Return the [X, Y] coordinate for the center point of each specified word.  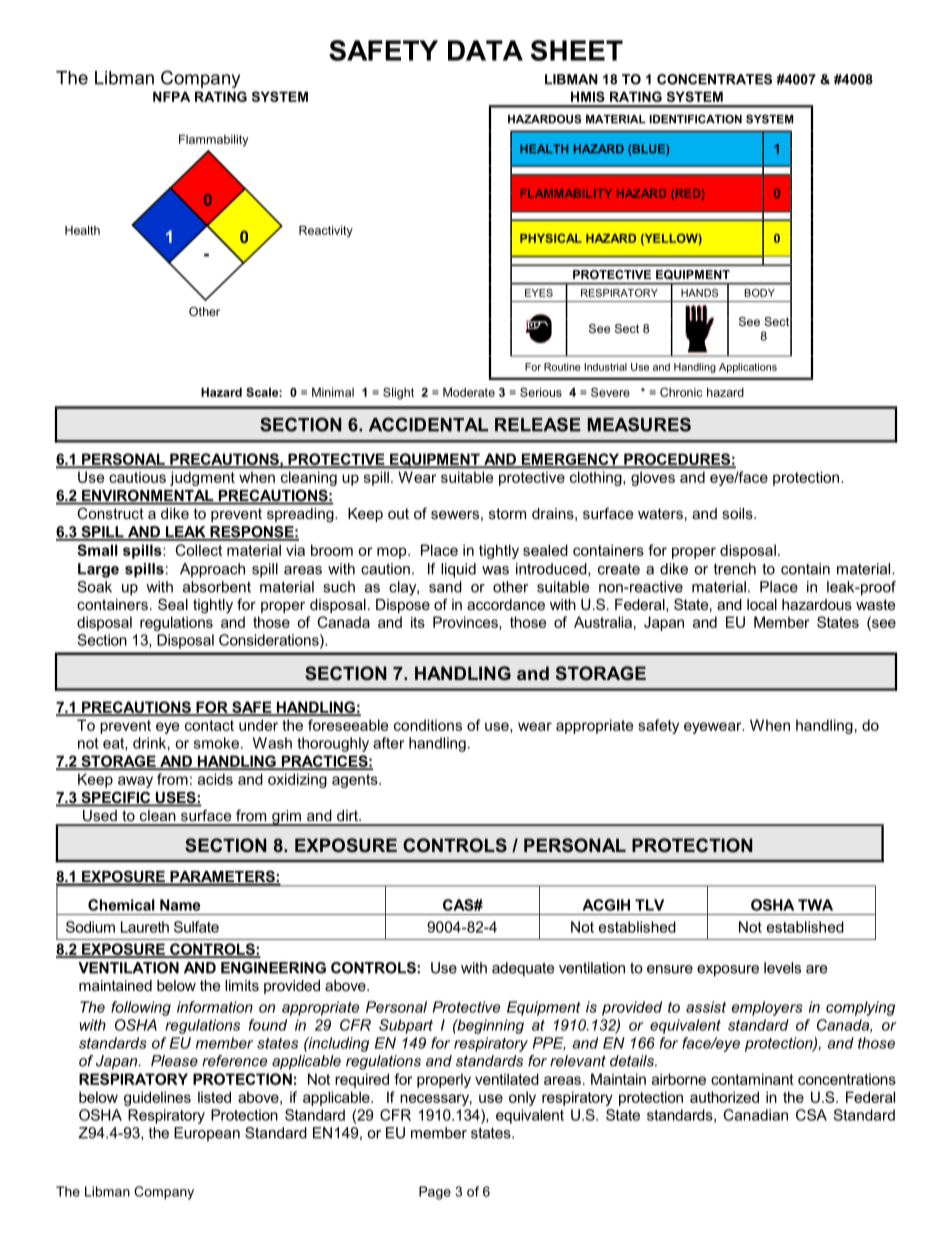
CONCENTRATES [714, 79]
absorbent [217, 587]
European [207, 1134]
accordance [506, 604]
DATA [485, 50]
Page [435, 1193]
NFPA [171, 96]
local [762, 604]
